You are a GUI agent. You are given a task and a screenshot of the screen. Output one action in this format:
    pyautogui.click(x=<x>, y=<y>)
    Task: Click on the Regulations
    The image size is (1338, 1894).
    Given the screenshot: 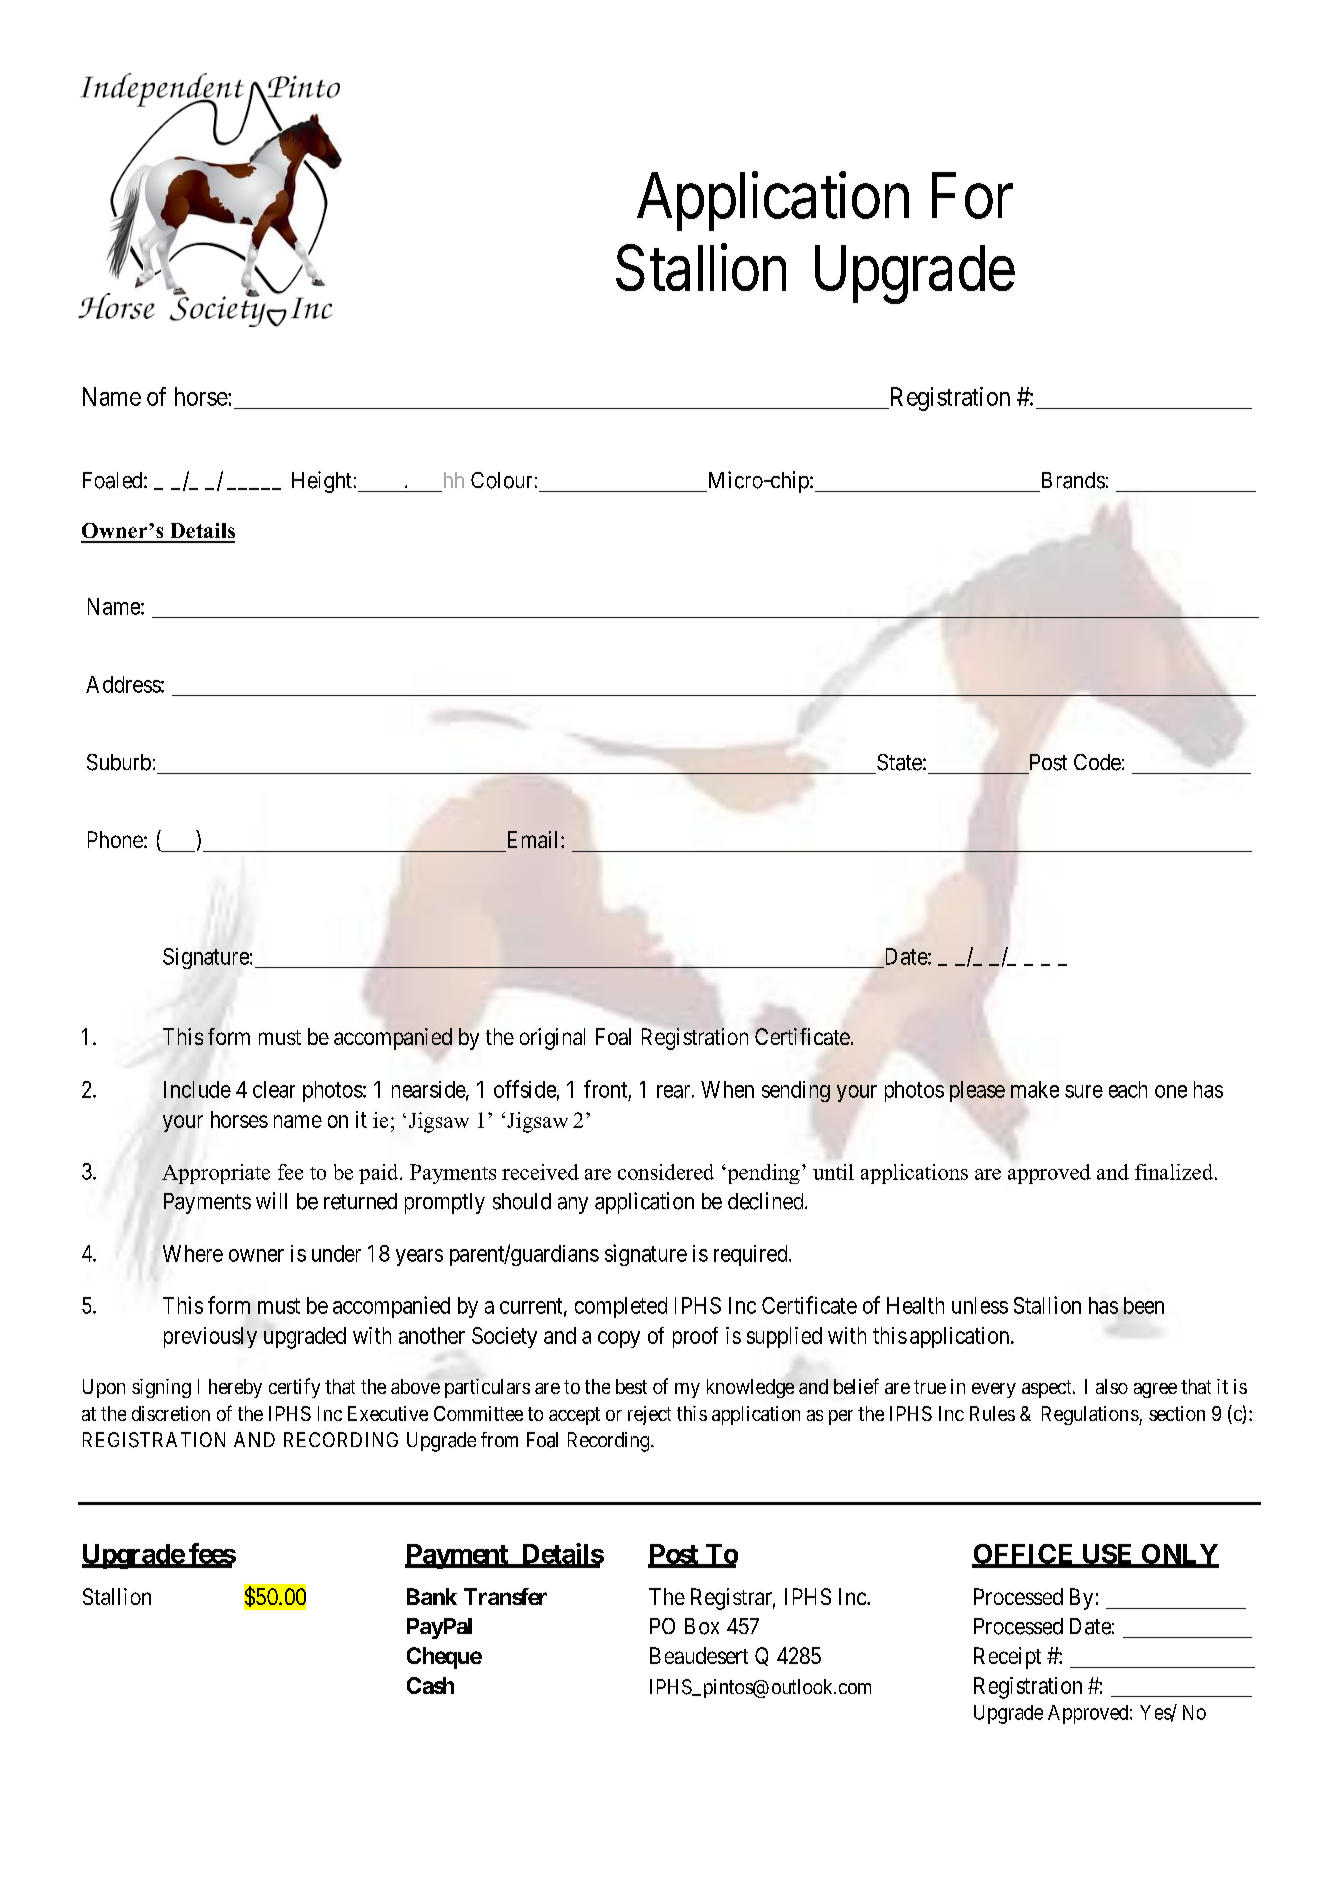 What is the action you would take?
    pyautogui.click(x=1091, y=1415)
